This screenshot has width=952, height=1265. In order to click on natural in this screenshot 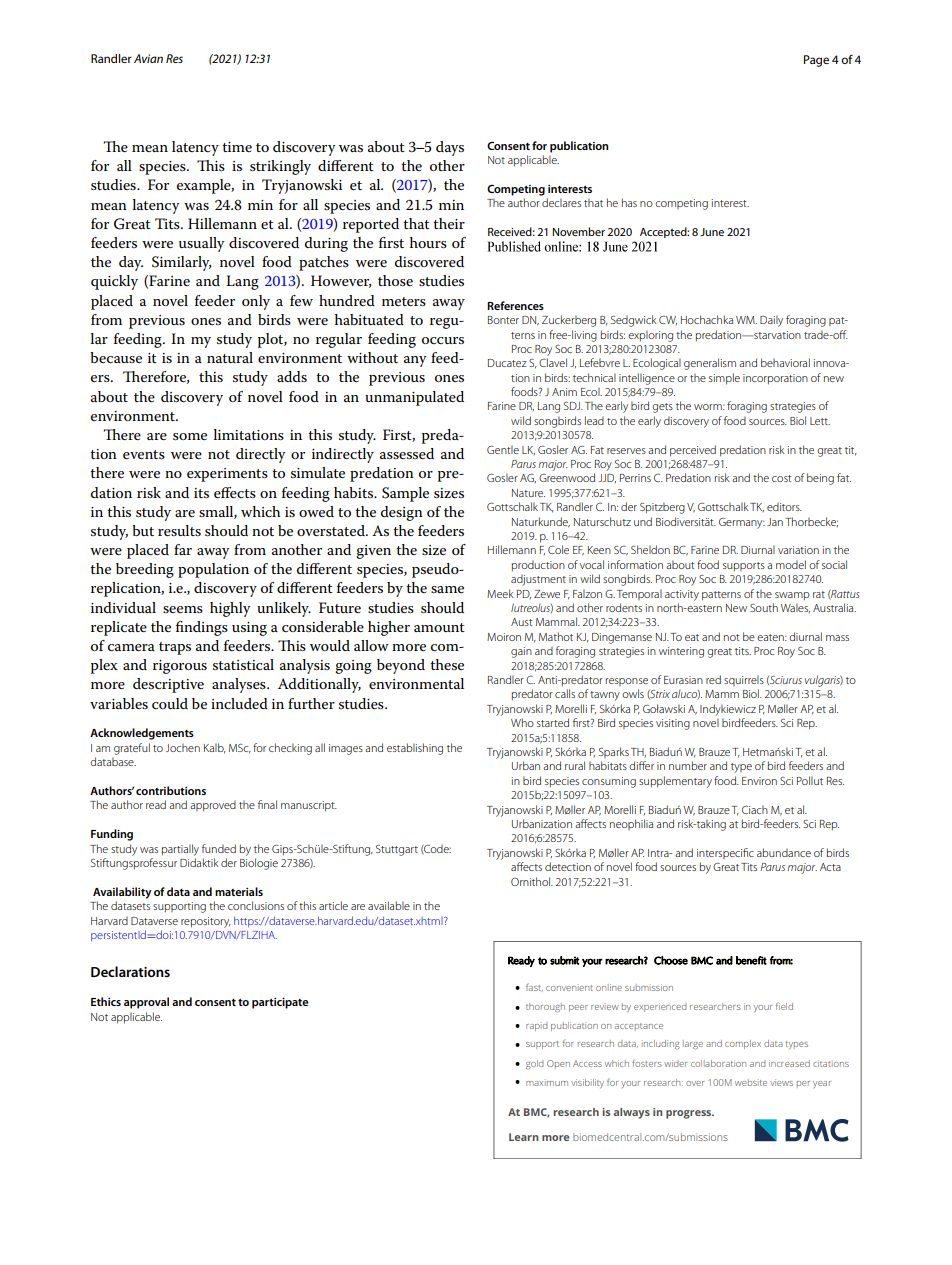, I will do `click(230, 357)`.
